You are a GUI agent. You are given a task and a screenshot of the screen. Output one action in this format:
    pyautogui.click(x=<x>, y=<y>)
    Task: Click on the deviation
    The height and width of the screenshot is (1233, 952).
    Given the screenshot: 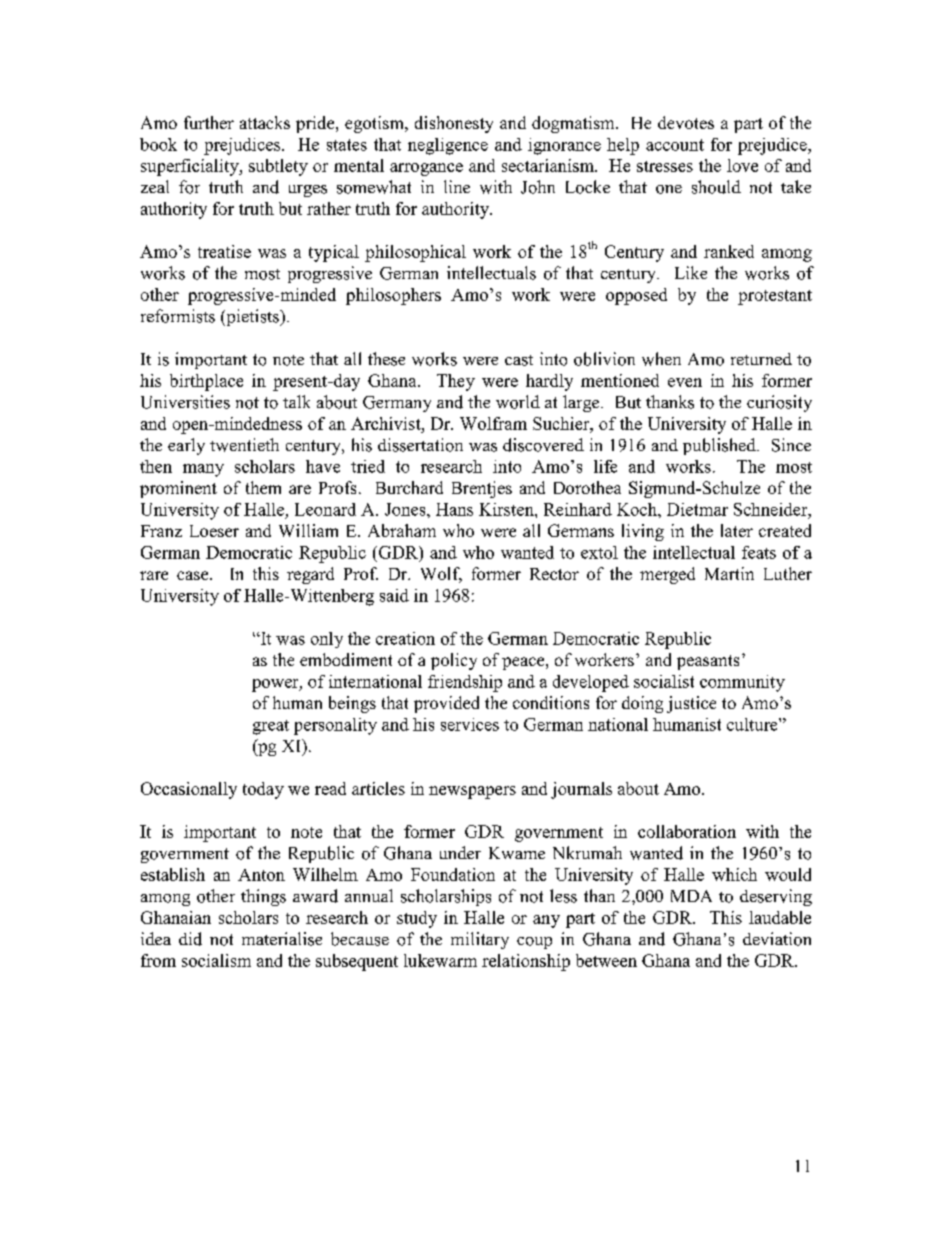 What is the action you would take?
    pyautogui.click(x=777, y=939)
